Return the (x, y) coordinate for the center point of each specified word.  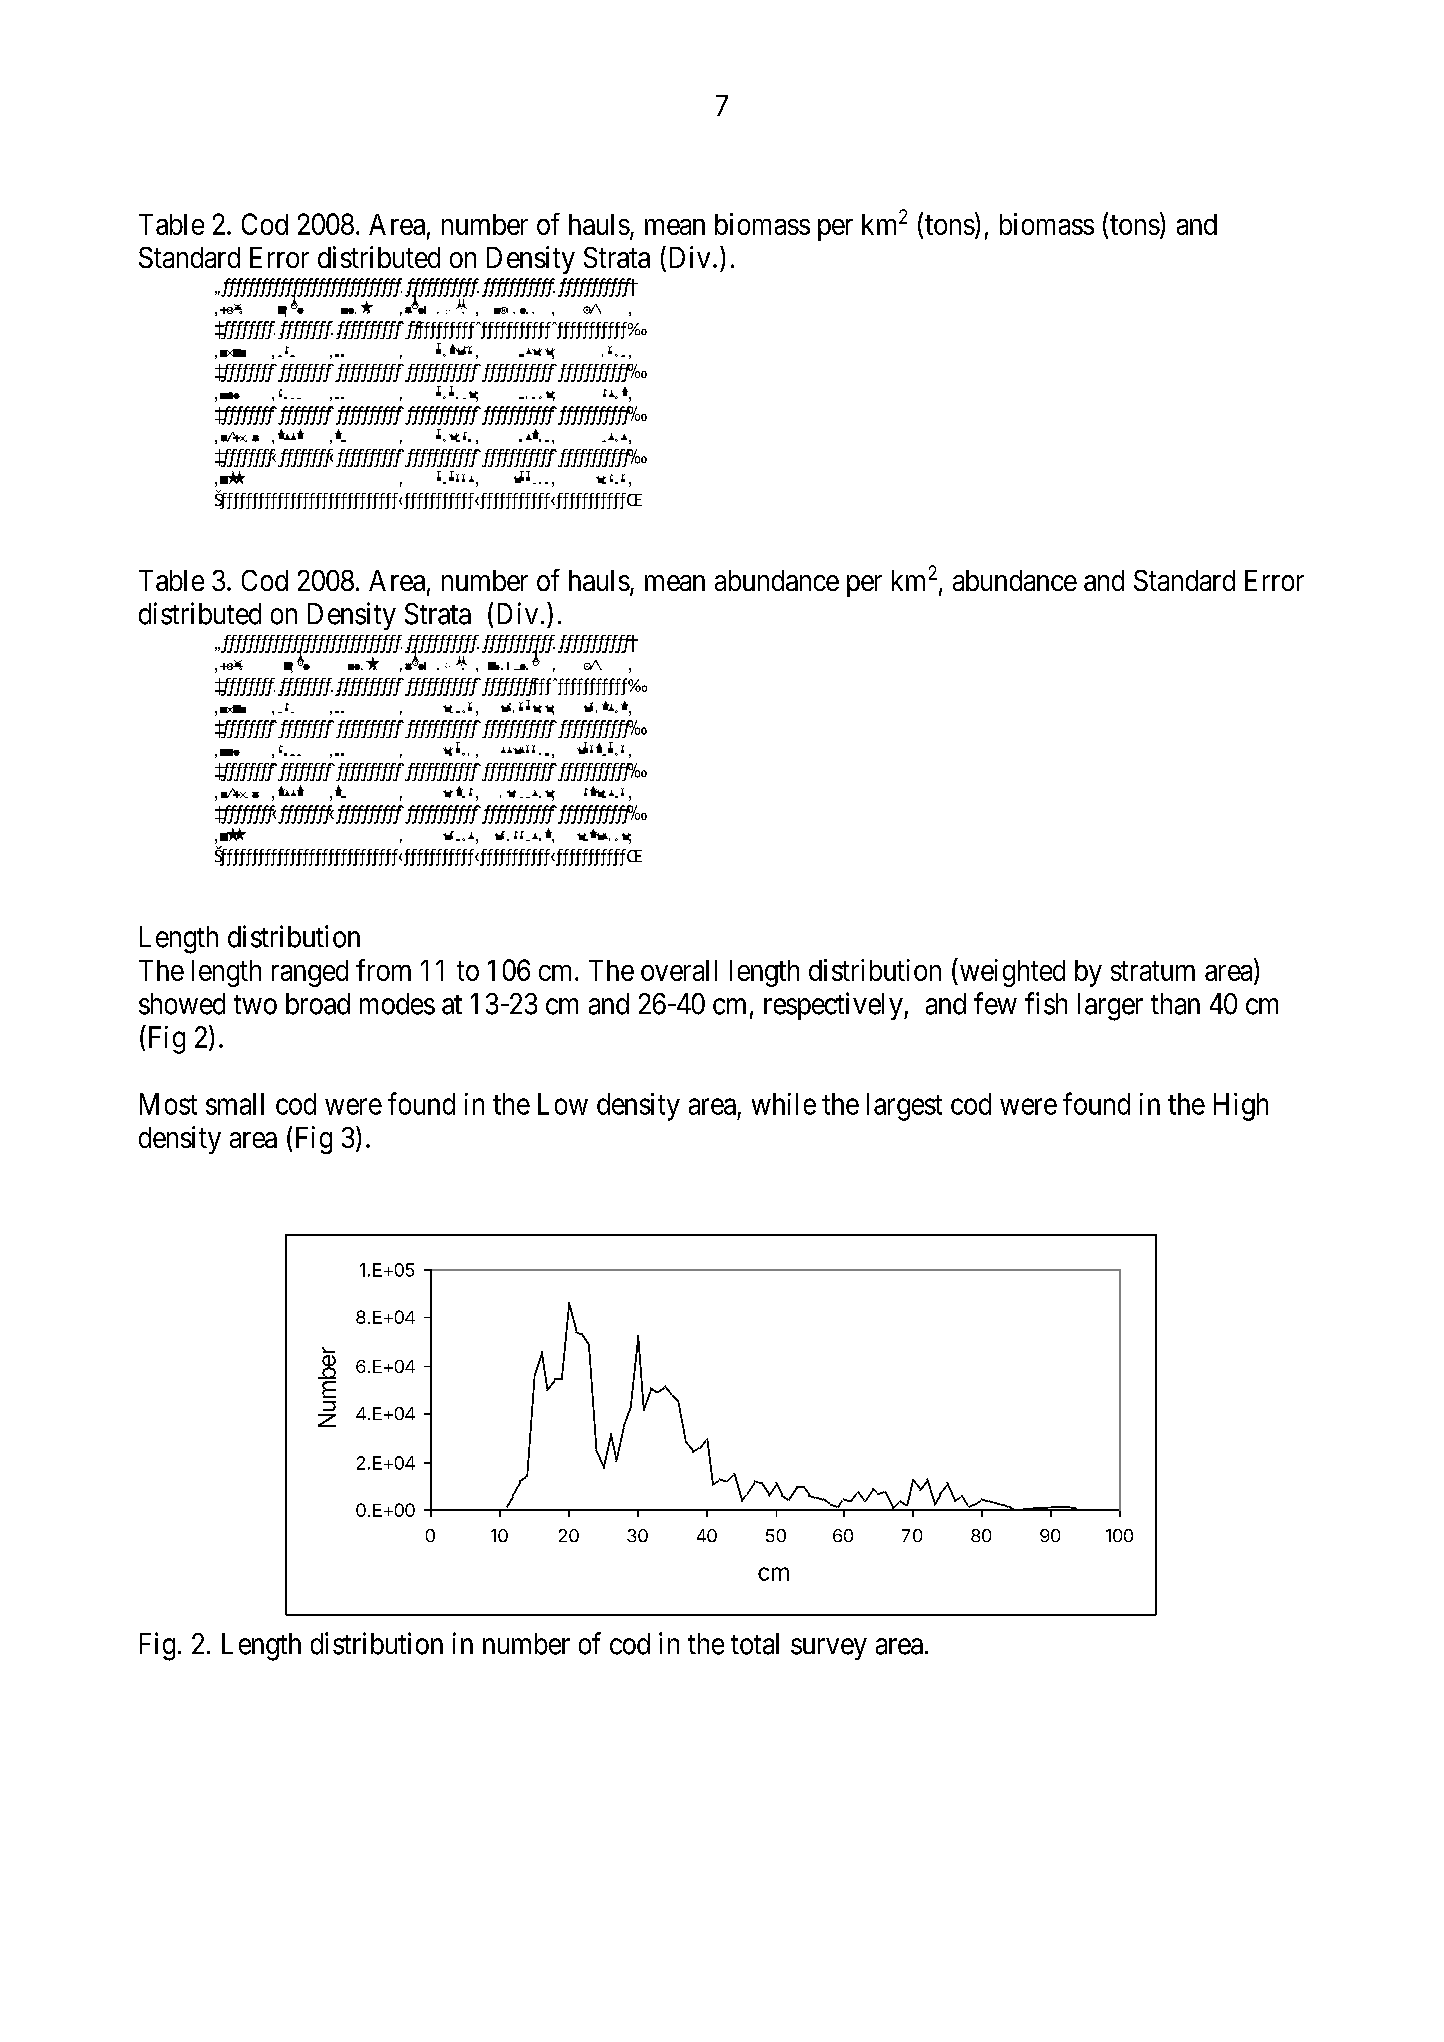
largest (904, 1107)
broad (318, 1004)
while (784, 1104)
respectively (834, 1006)
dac (521, 667)
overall (679, 970)
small (235, 1104)
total (755, 1644)
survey (829, 1649)
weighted (1011, 972)
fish (1046, 1003)
